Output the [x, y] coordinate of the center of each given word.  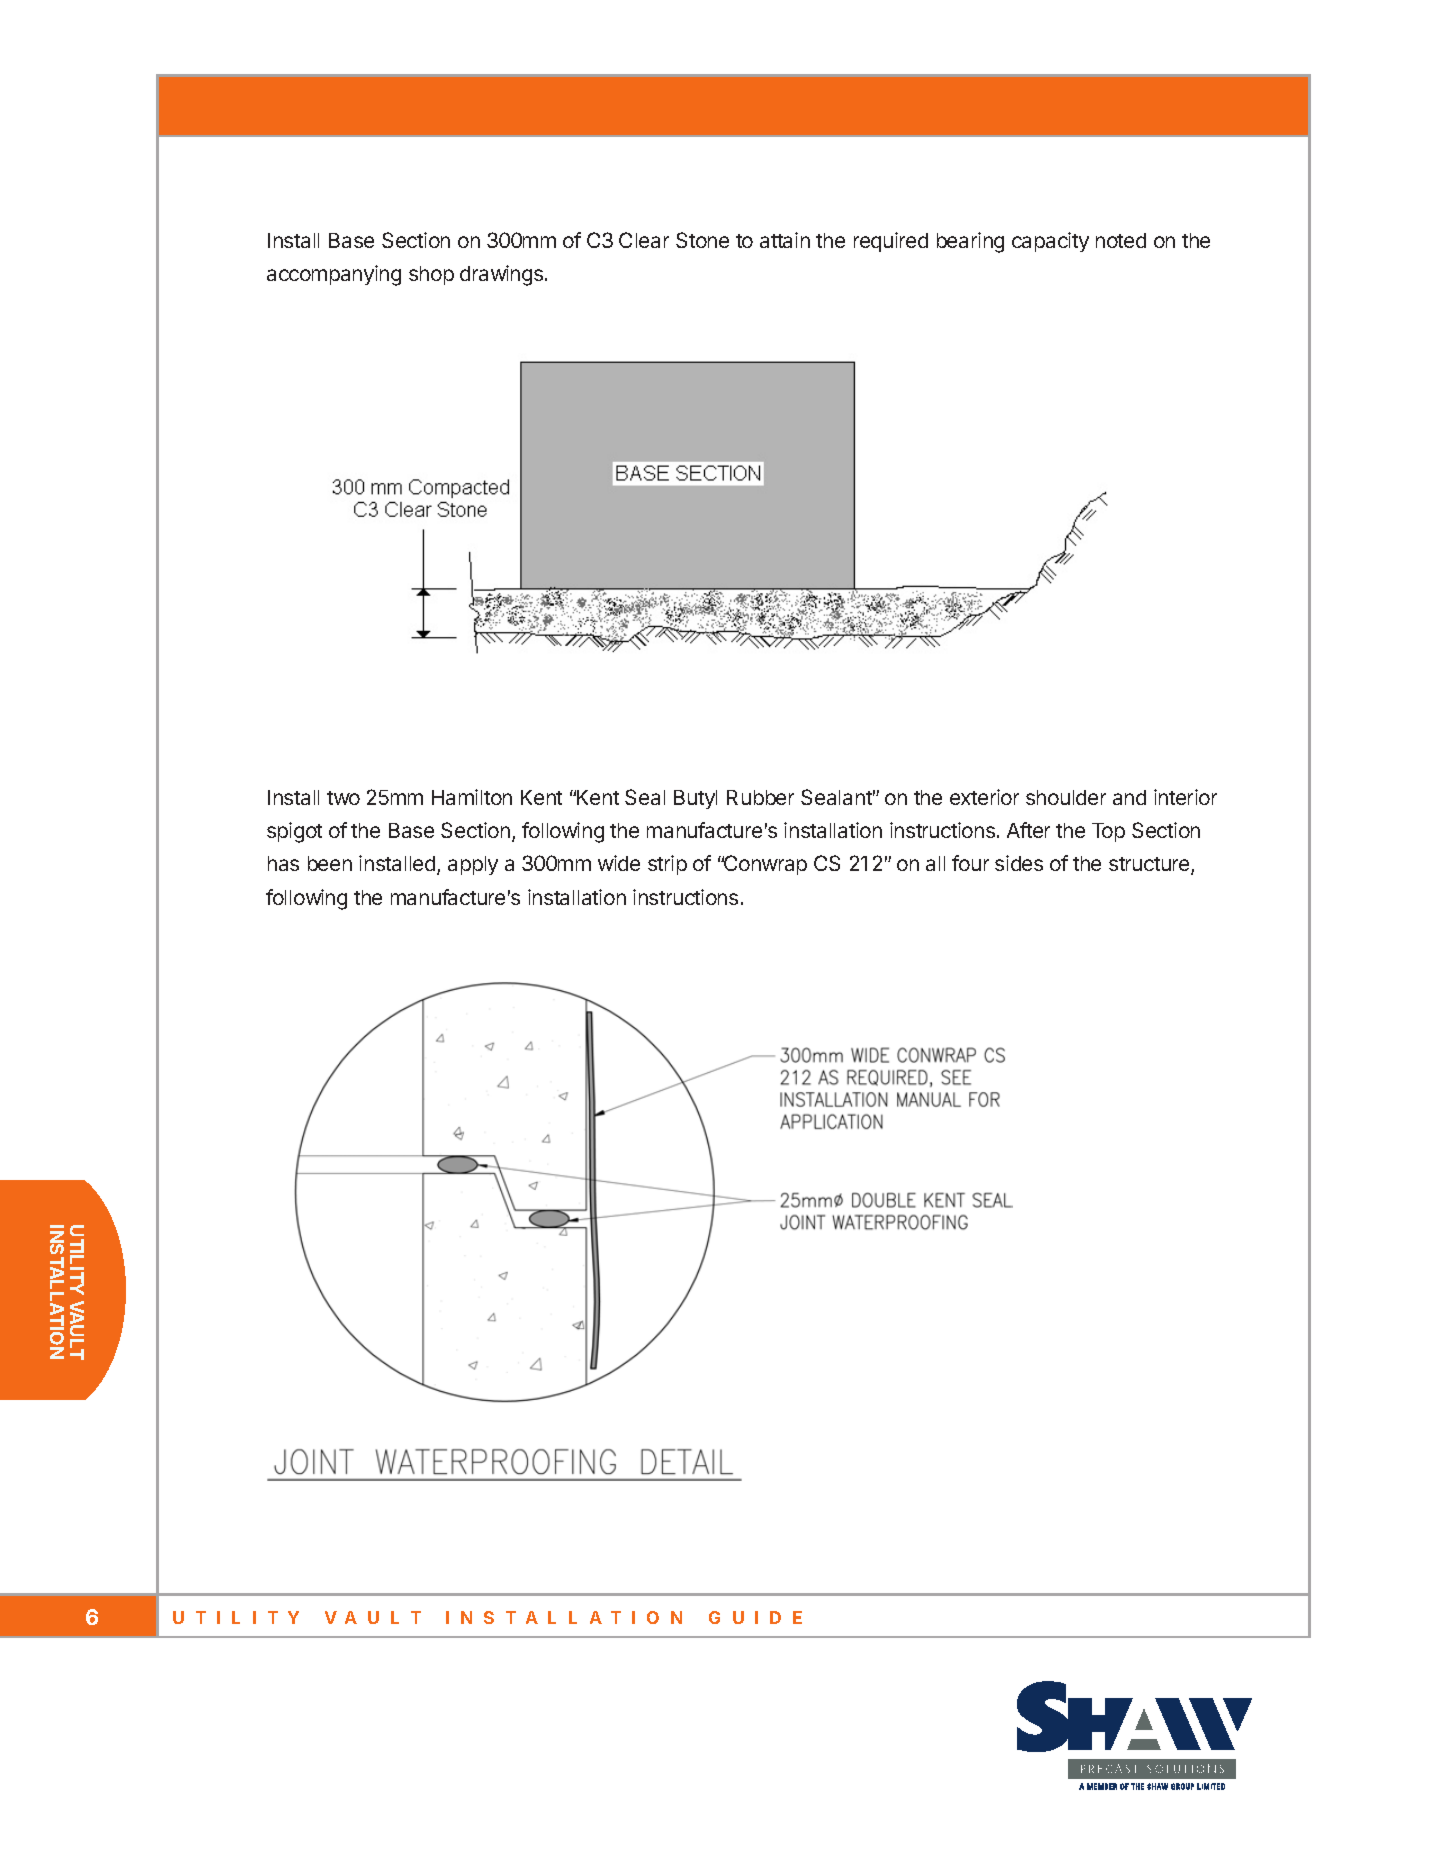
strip [667, 865]
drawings [503, 275]
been [330, 863]
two [343, 798]
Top [1108, 832]
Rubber [760, 797]
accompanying [334, 275]
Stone [702, 240]
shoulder [1066, 797]
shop [431, 275]
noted [1121, 240]
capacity [1050, 242]
